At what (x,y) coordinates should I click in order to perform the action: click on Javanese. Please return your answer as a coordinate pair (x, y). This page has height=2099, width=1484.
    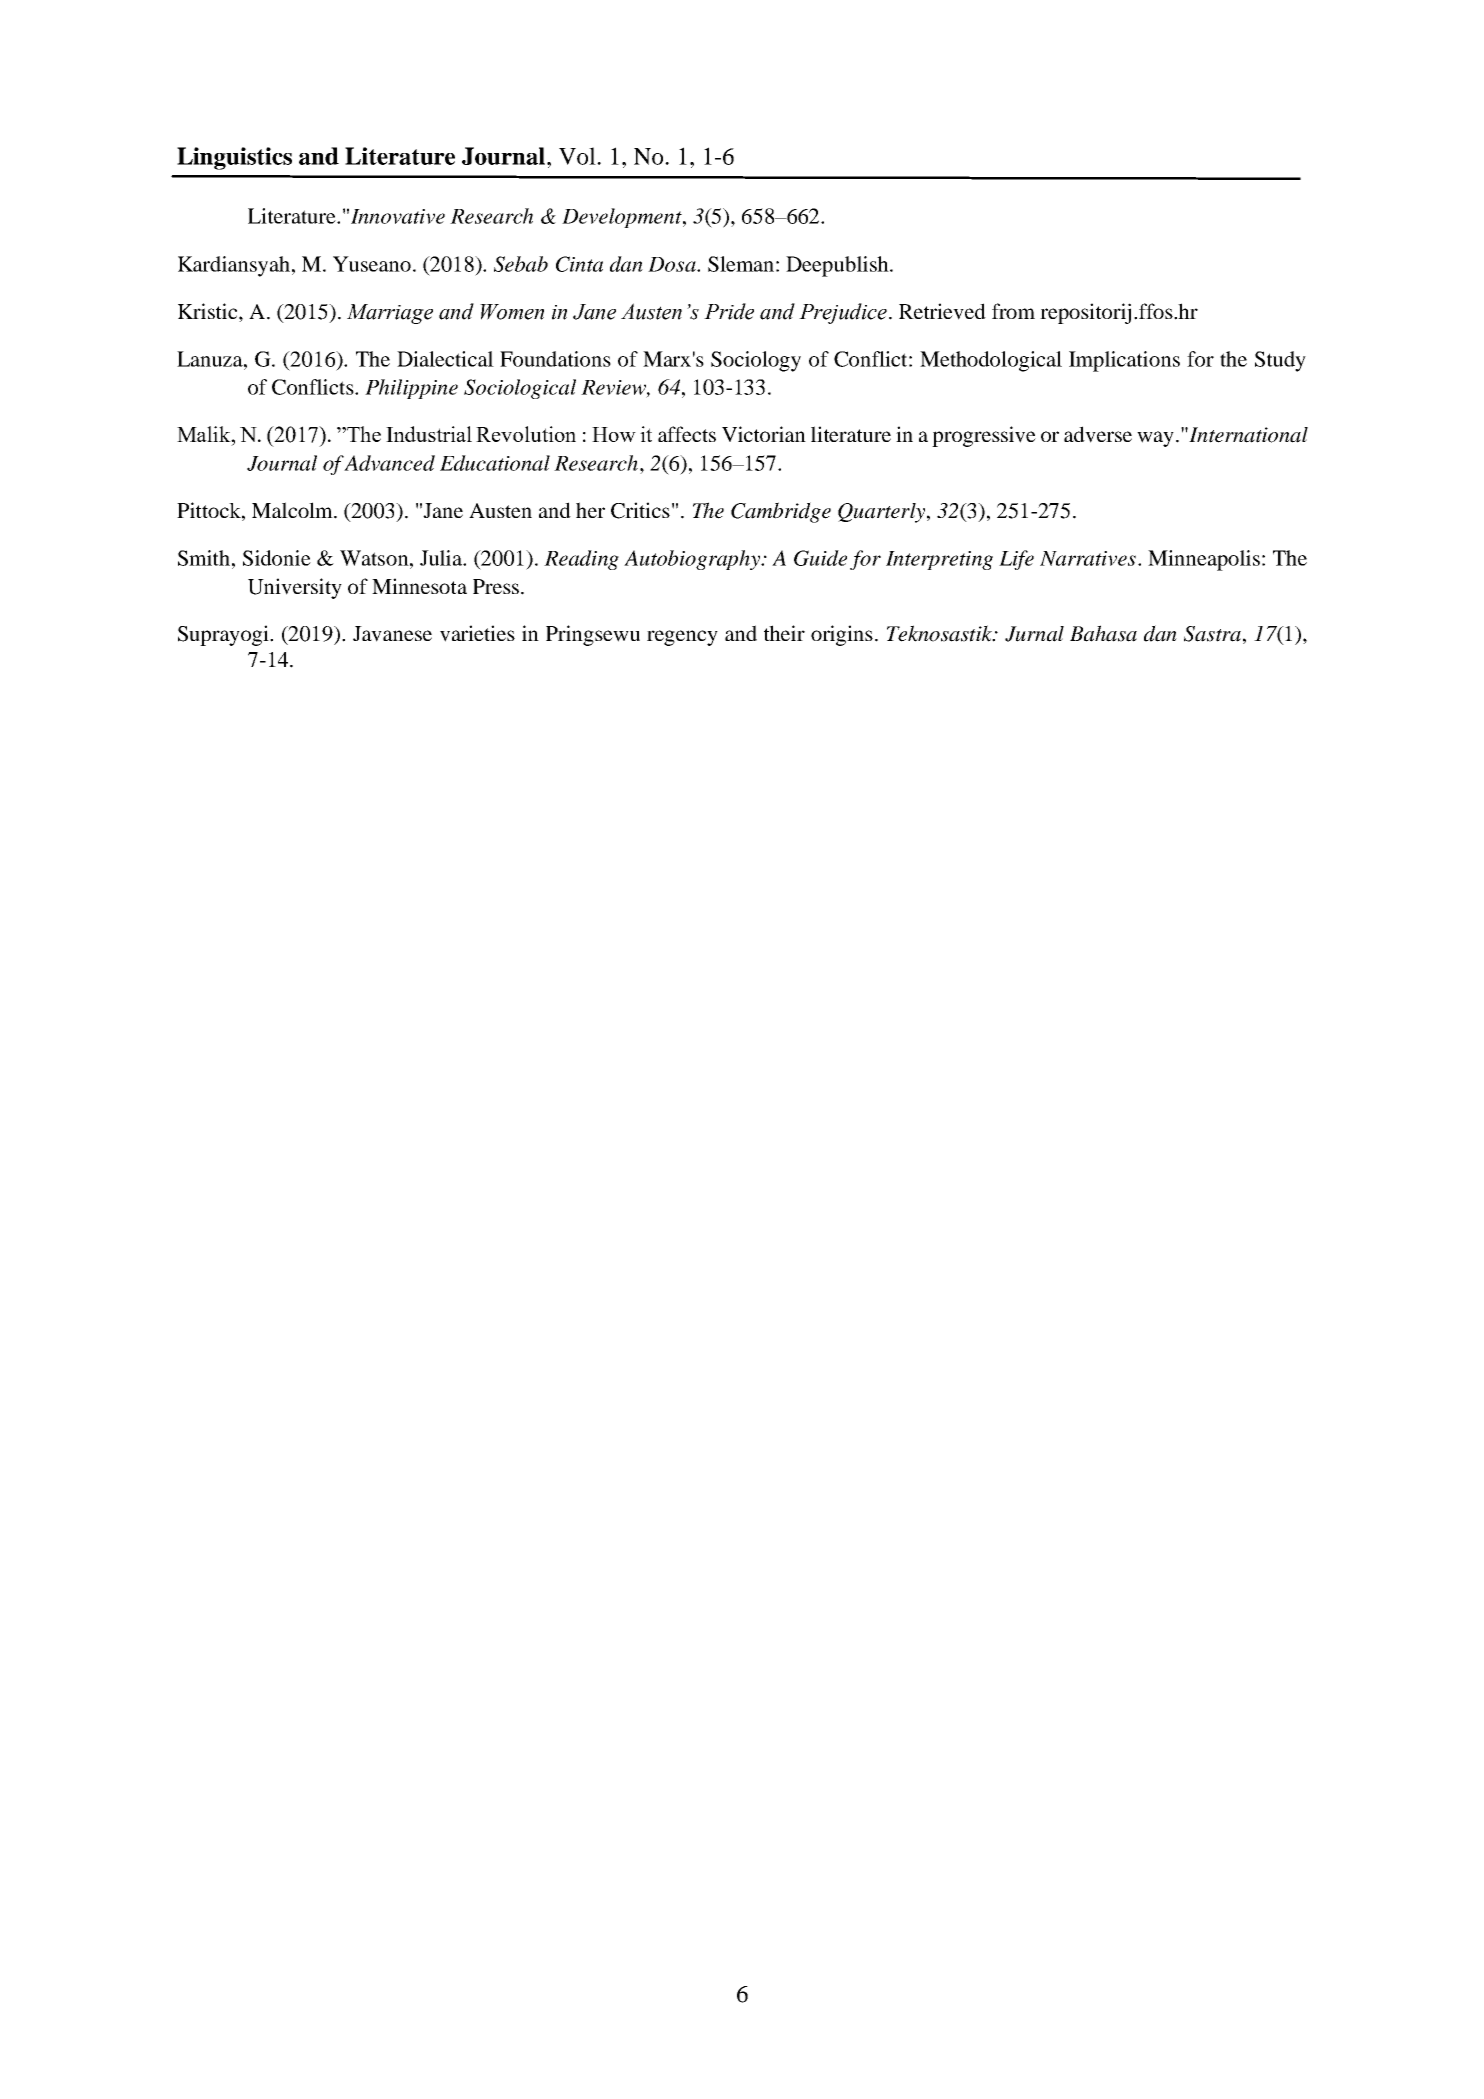
    Looking at the image, I should click on (392, 634).
